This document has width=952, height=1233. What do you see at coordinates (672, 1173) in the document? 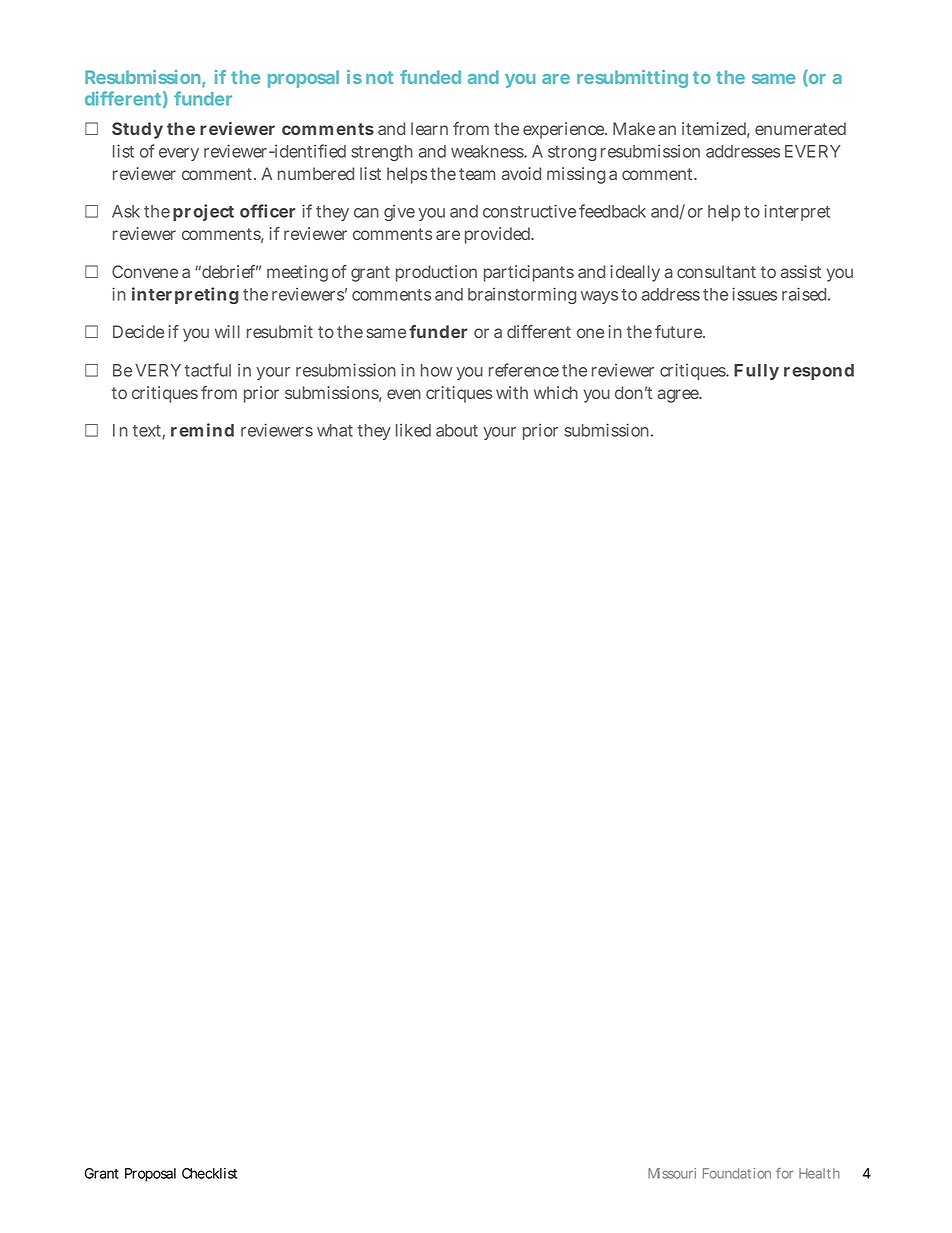
I see `Missouri` at bounding box center [672, 1173].
